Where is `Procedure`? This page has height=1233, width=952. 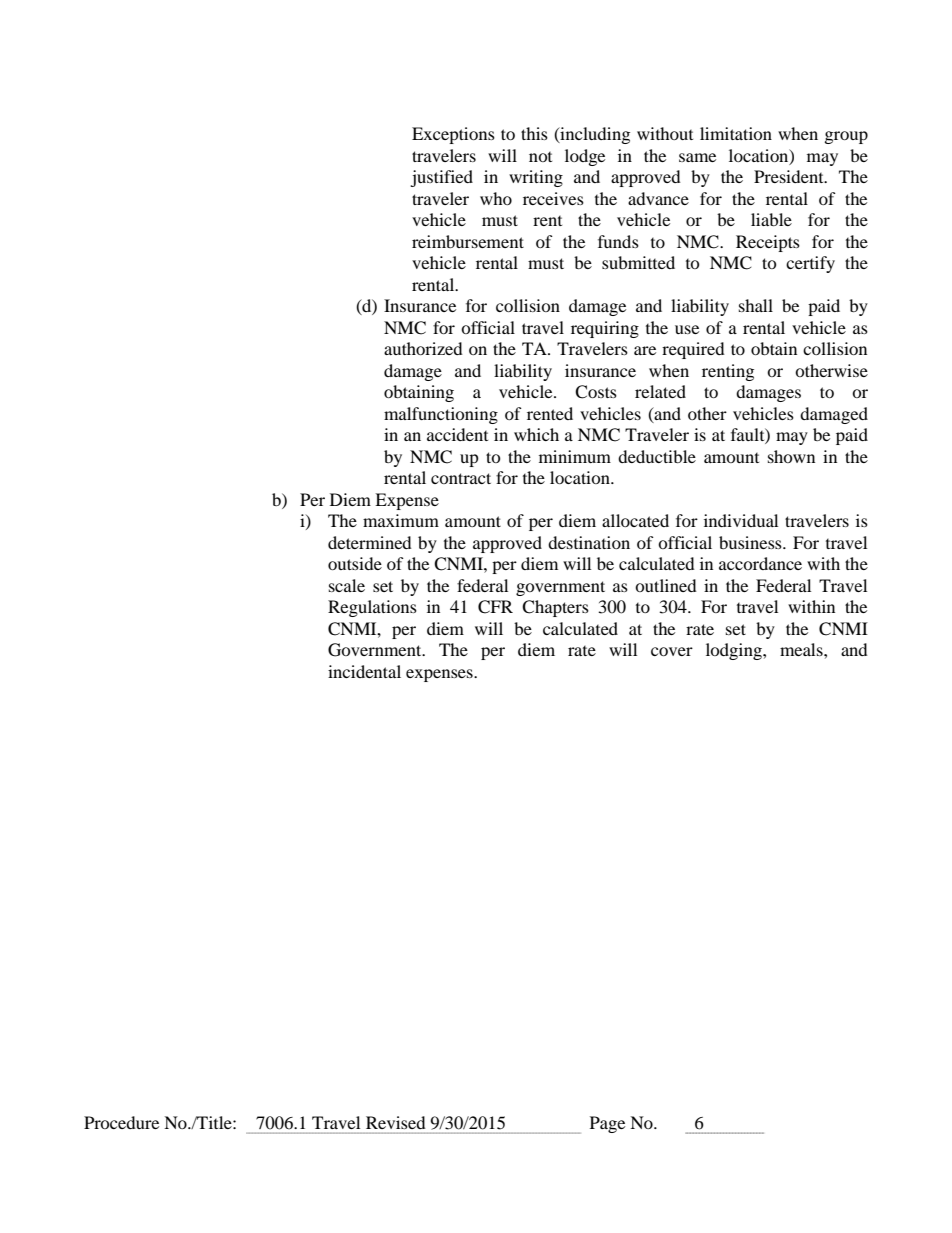
Procedure is located at coordinates (121, 1122).
